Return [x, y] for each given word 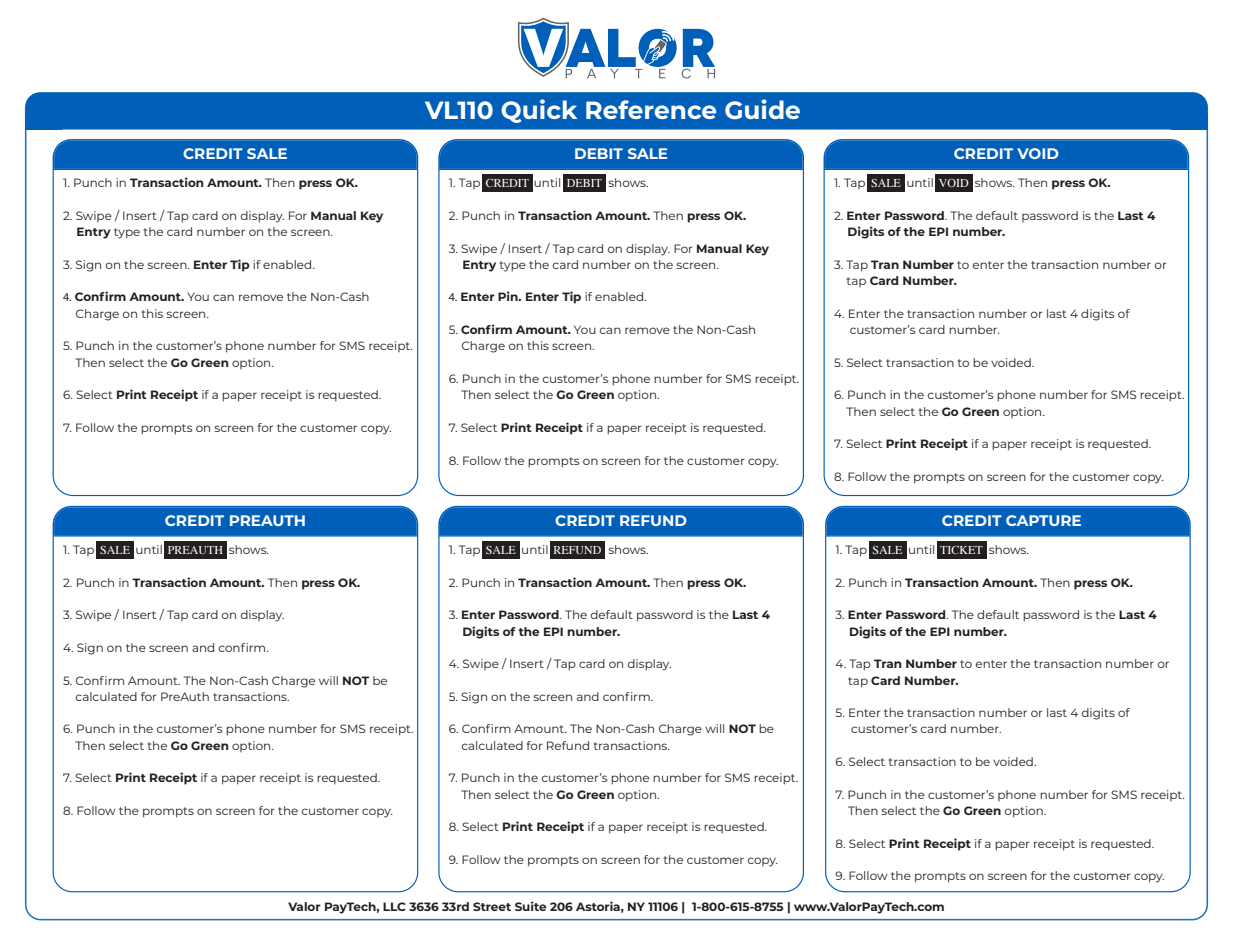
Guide [762, 109]
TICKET [961, 550]
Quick [539, 111]
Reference [651, 109]
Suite [531, 906]
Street [492, 906]
